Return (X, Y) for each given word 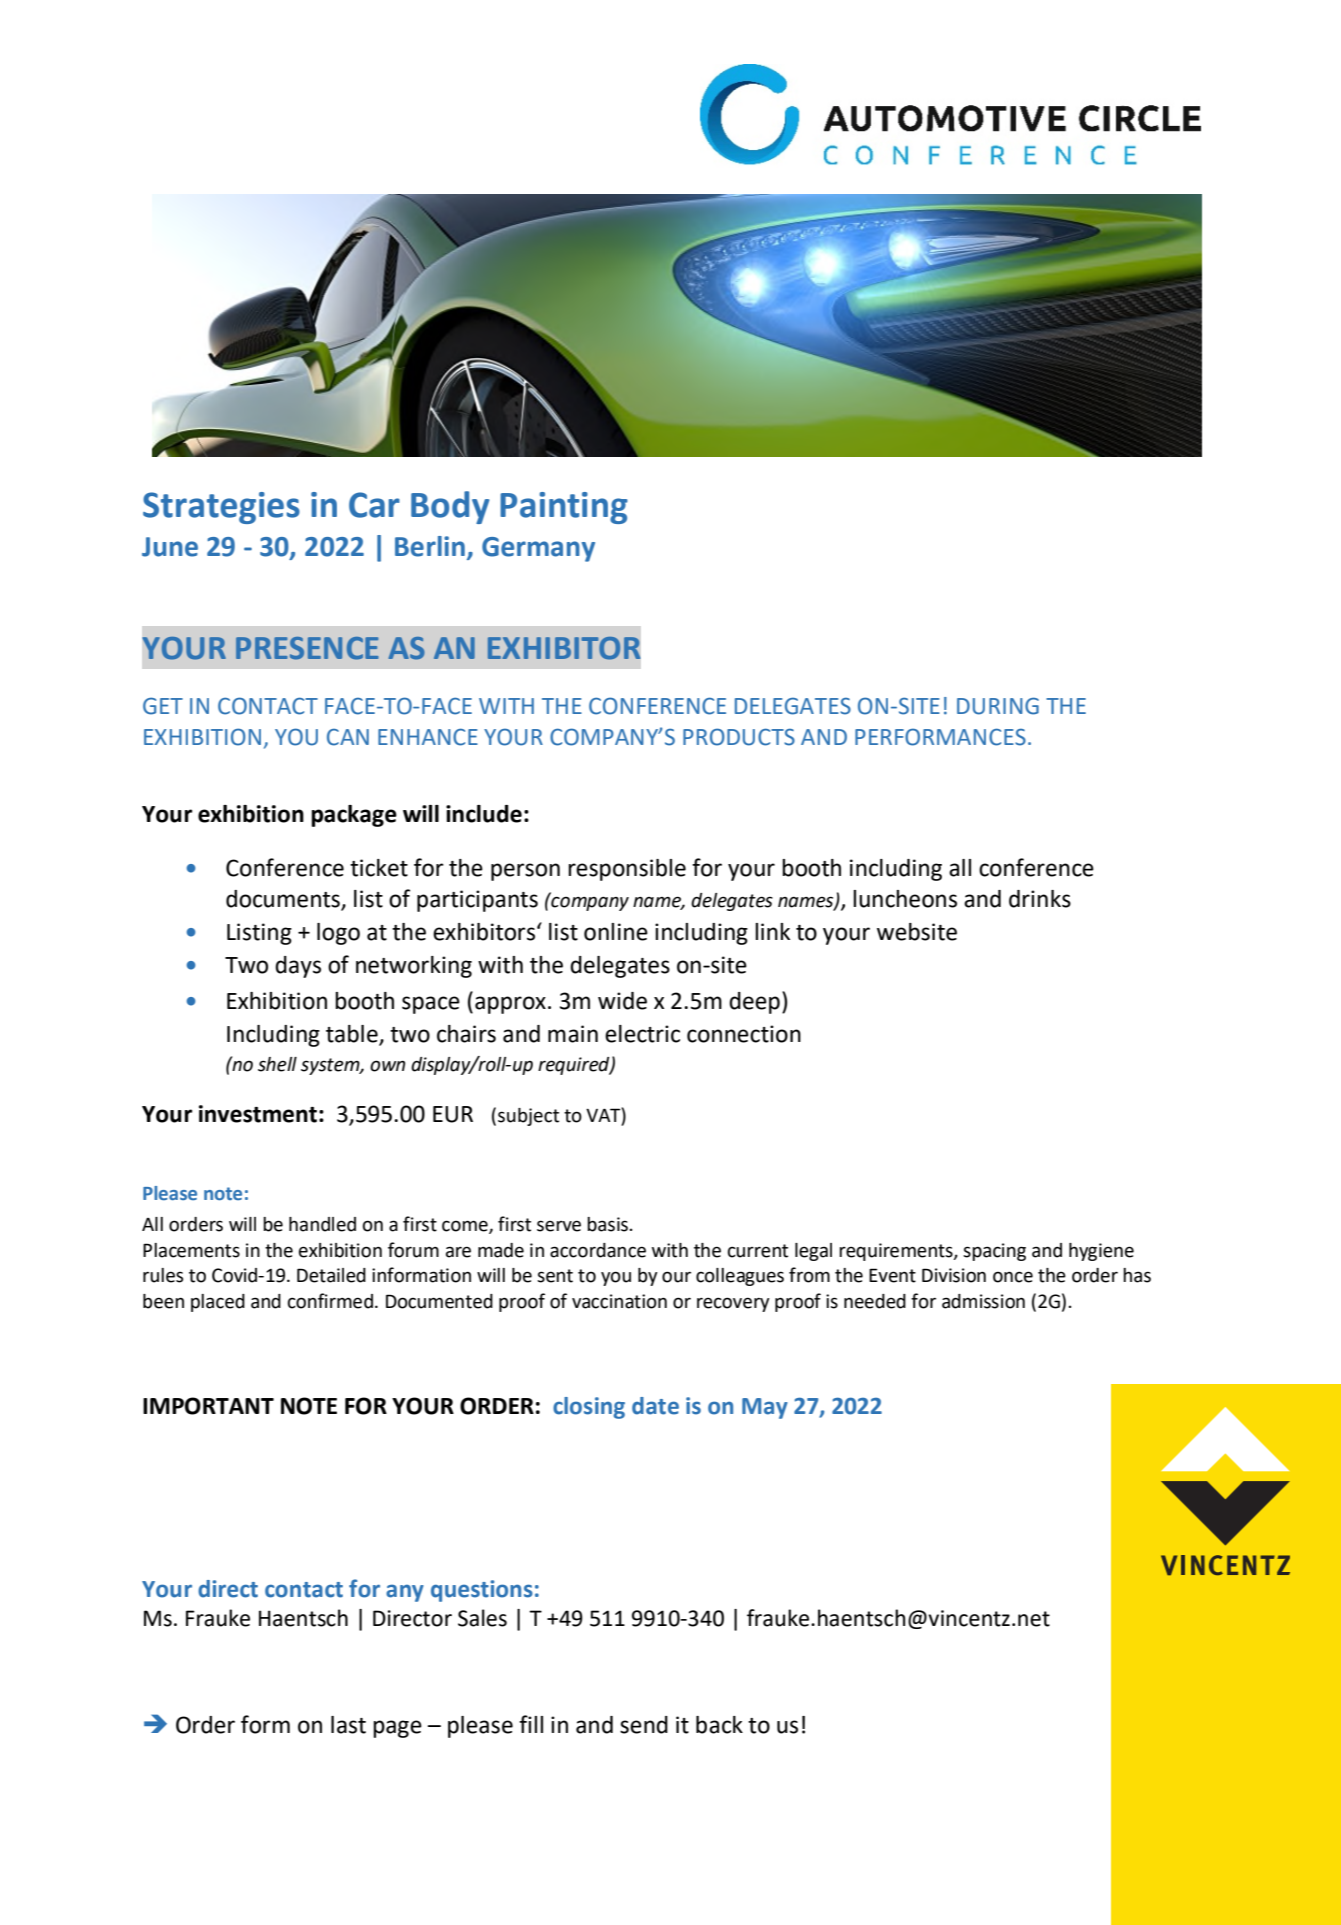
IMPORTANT (208, 1406)
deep (754, 1003)
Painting (564, 508)
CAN (348, 737)
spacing (994, 1252)
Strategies (221, 508)
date (655, 1406)
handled (322, 1224)
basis (607, 1224)
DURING (998, 706)
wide (622, 1001)
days (298, 967)
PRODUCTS (739, 737)
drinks (1040, 899)
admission (983, 1301)
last (348, 1725)
